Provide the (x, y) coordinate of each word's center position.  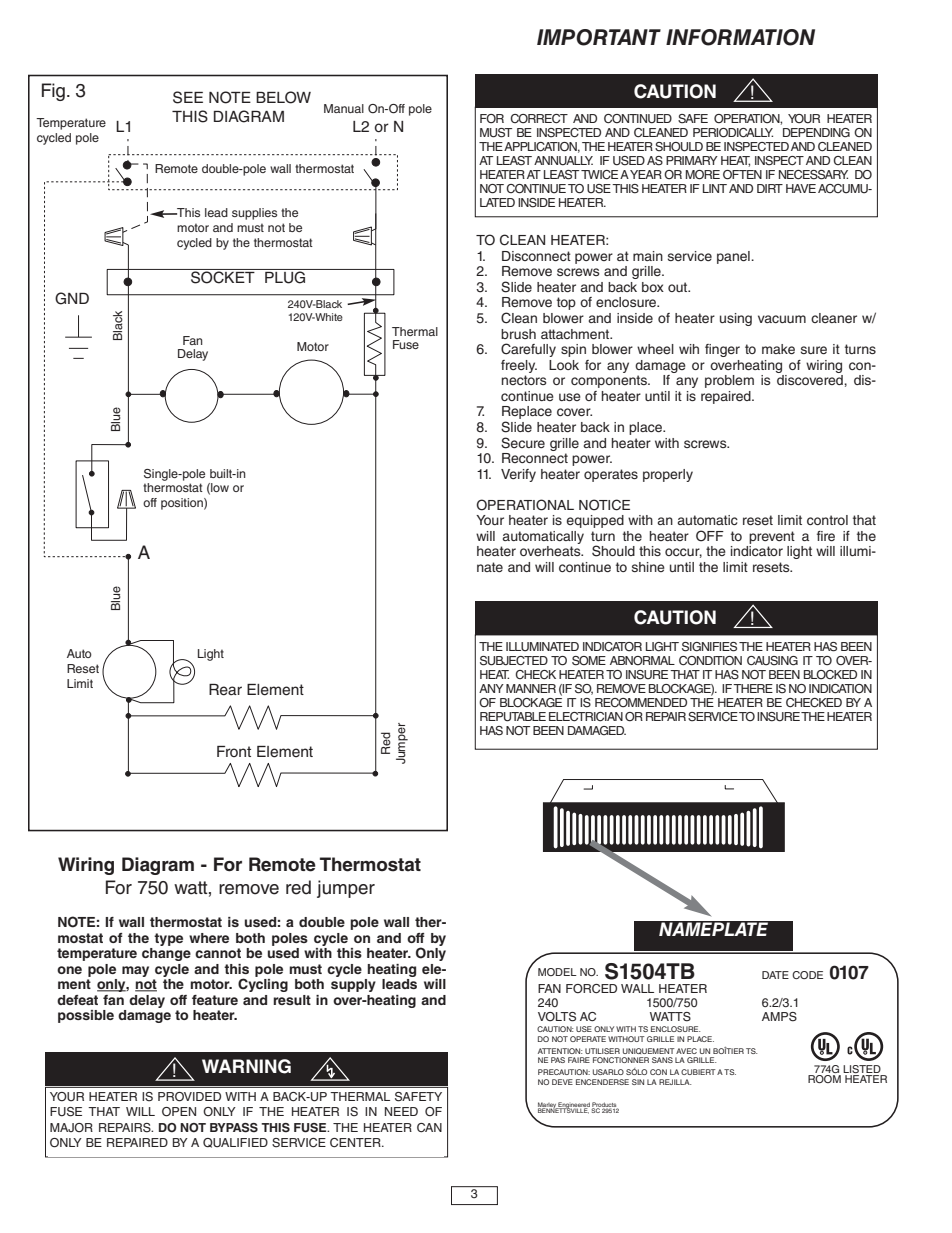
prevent (772, 537)
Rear (225, 690)
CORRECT (539, 119)
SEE (188, 97)
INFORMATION (740, 37)
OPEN (179, 1112)
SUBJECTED (514, 661)
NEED (401, 1111)
